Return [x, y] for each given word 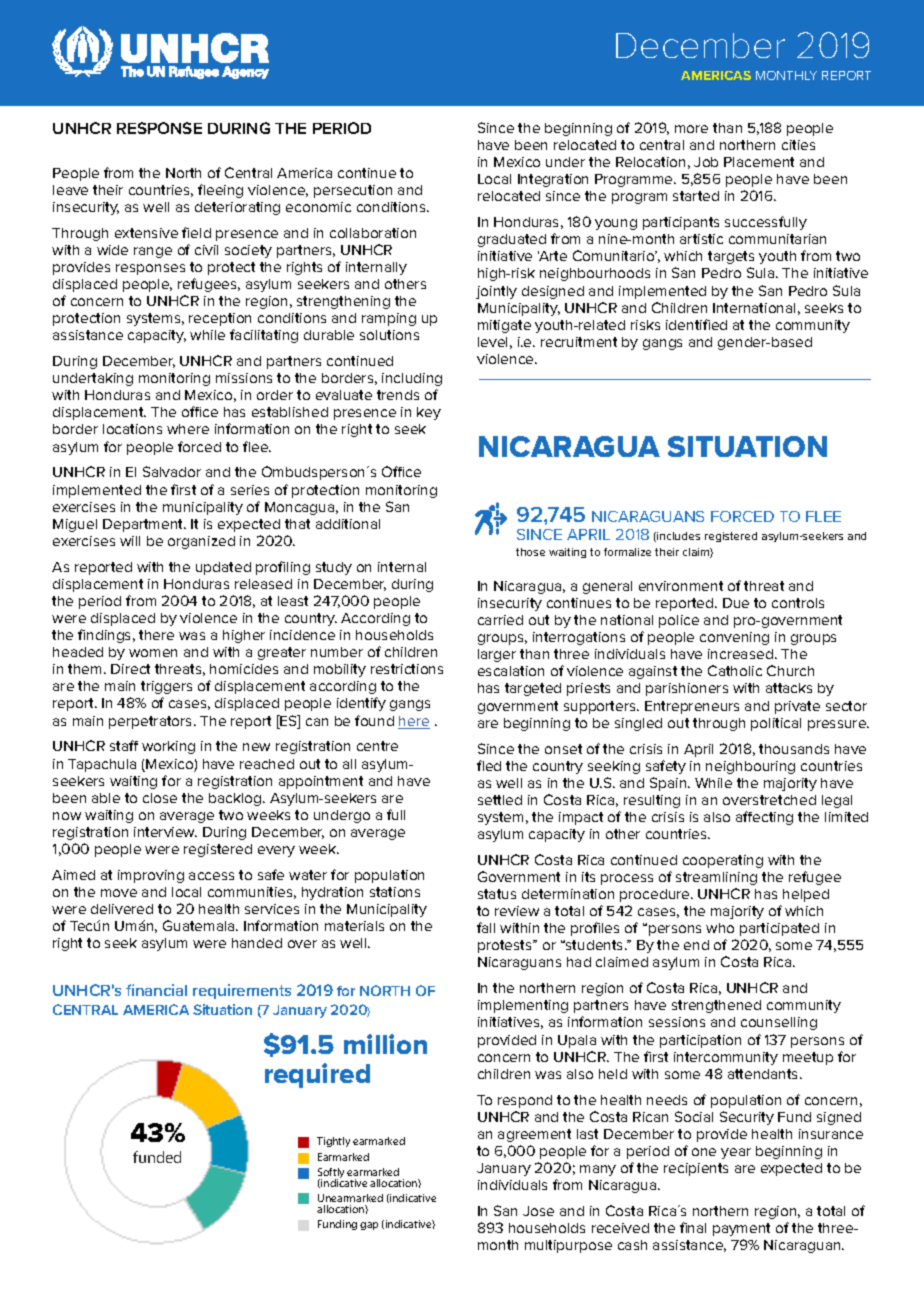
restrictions [407, 669]
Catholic [735, 670]
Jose [538, 1211]
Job [706, 162]
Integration [553, 180]
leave [70, 190]
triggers [166, 687]
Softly [331, 1174]
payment [741, 1229]
